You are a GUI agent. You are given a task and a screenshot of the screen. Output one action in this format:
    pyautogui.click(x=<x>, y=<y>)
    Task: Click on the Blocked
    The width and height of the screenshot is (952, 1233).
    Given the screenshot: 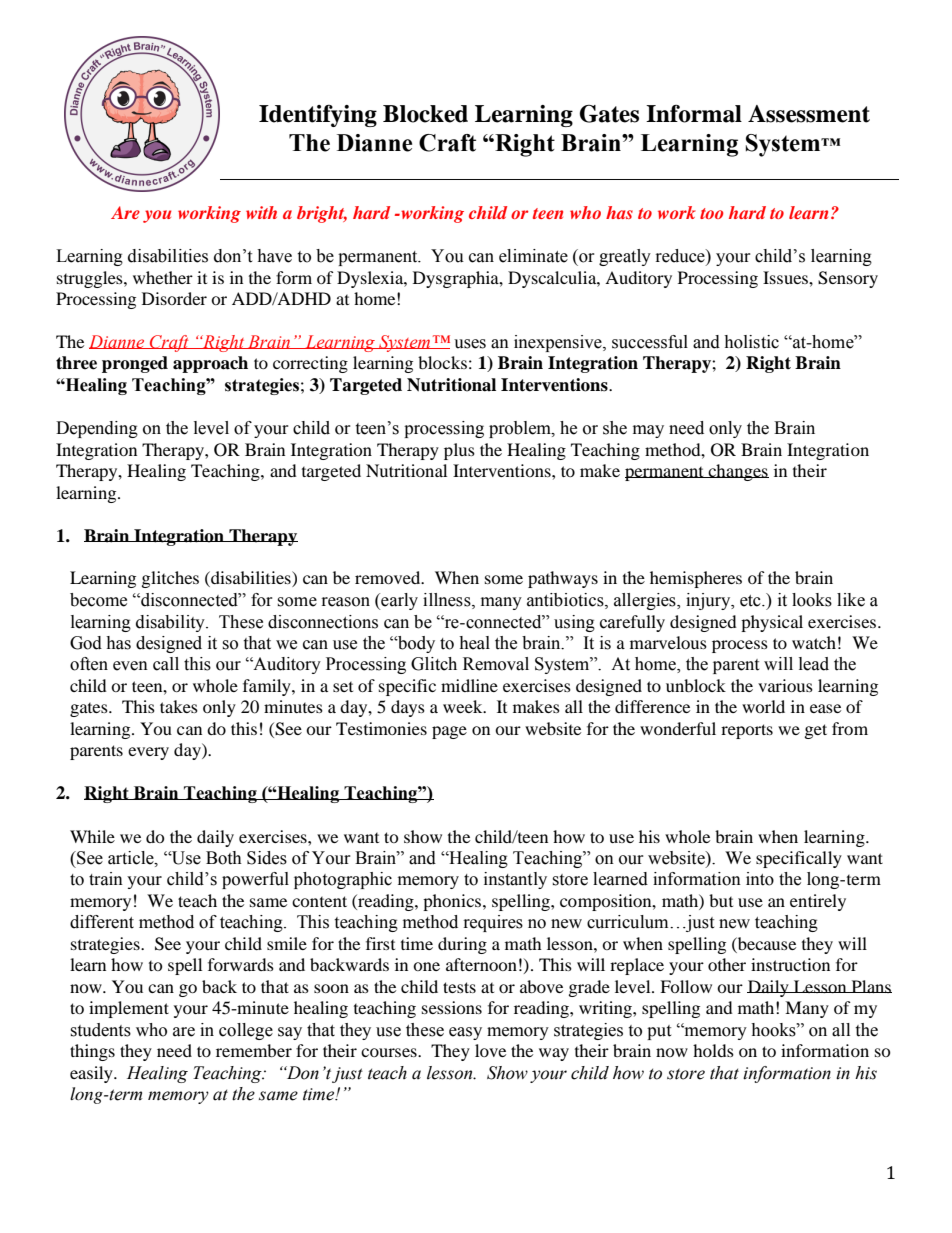 What is the action you would take?
    pyautogui.click(x=425, y=114)
